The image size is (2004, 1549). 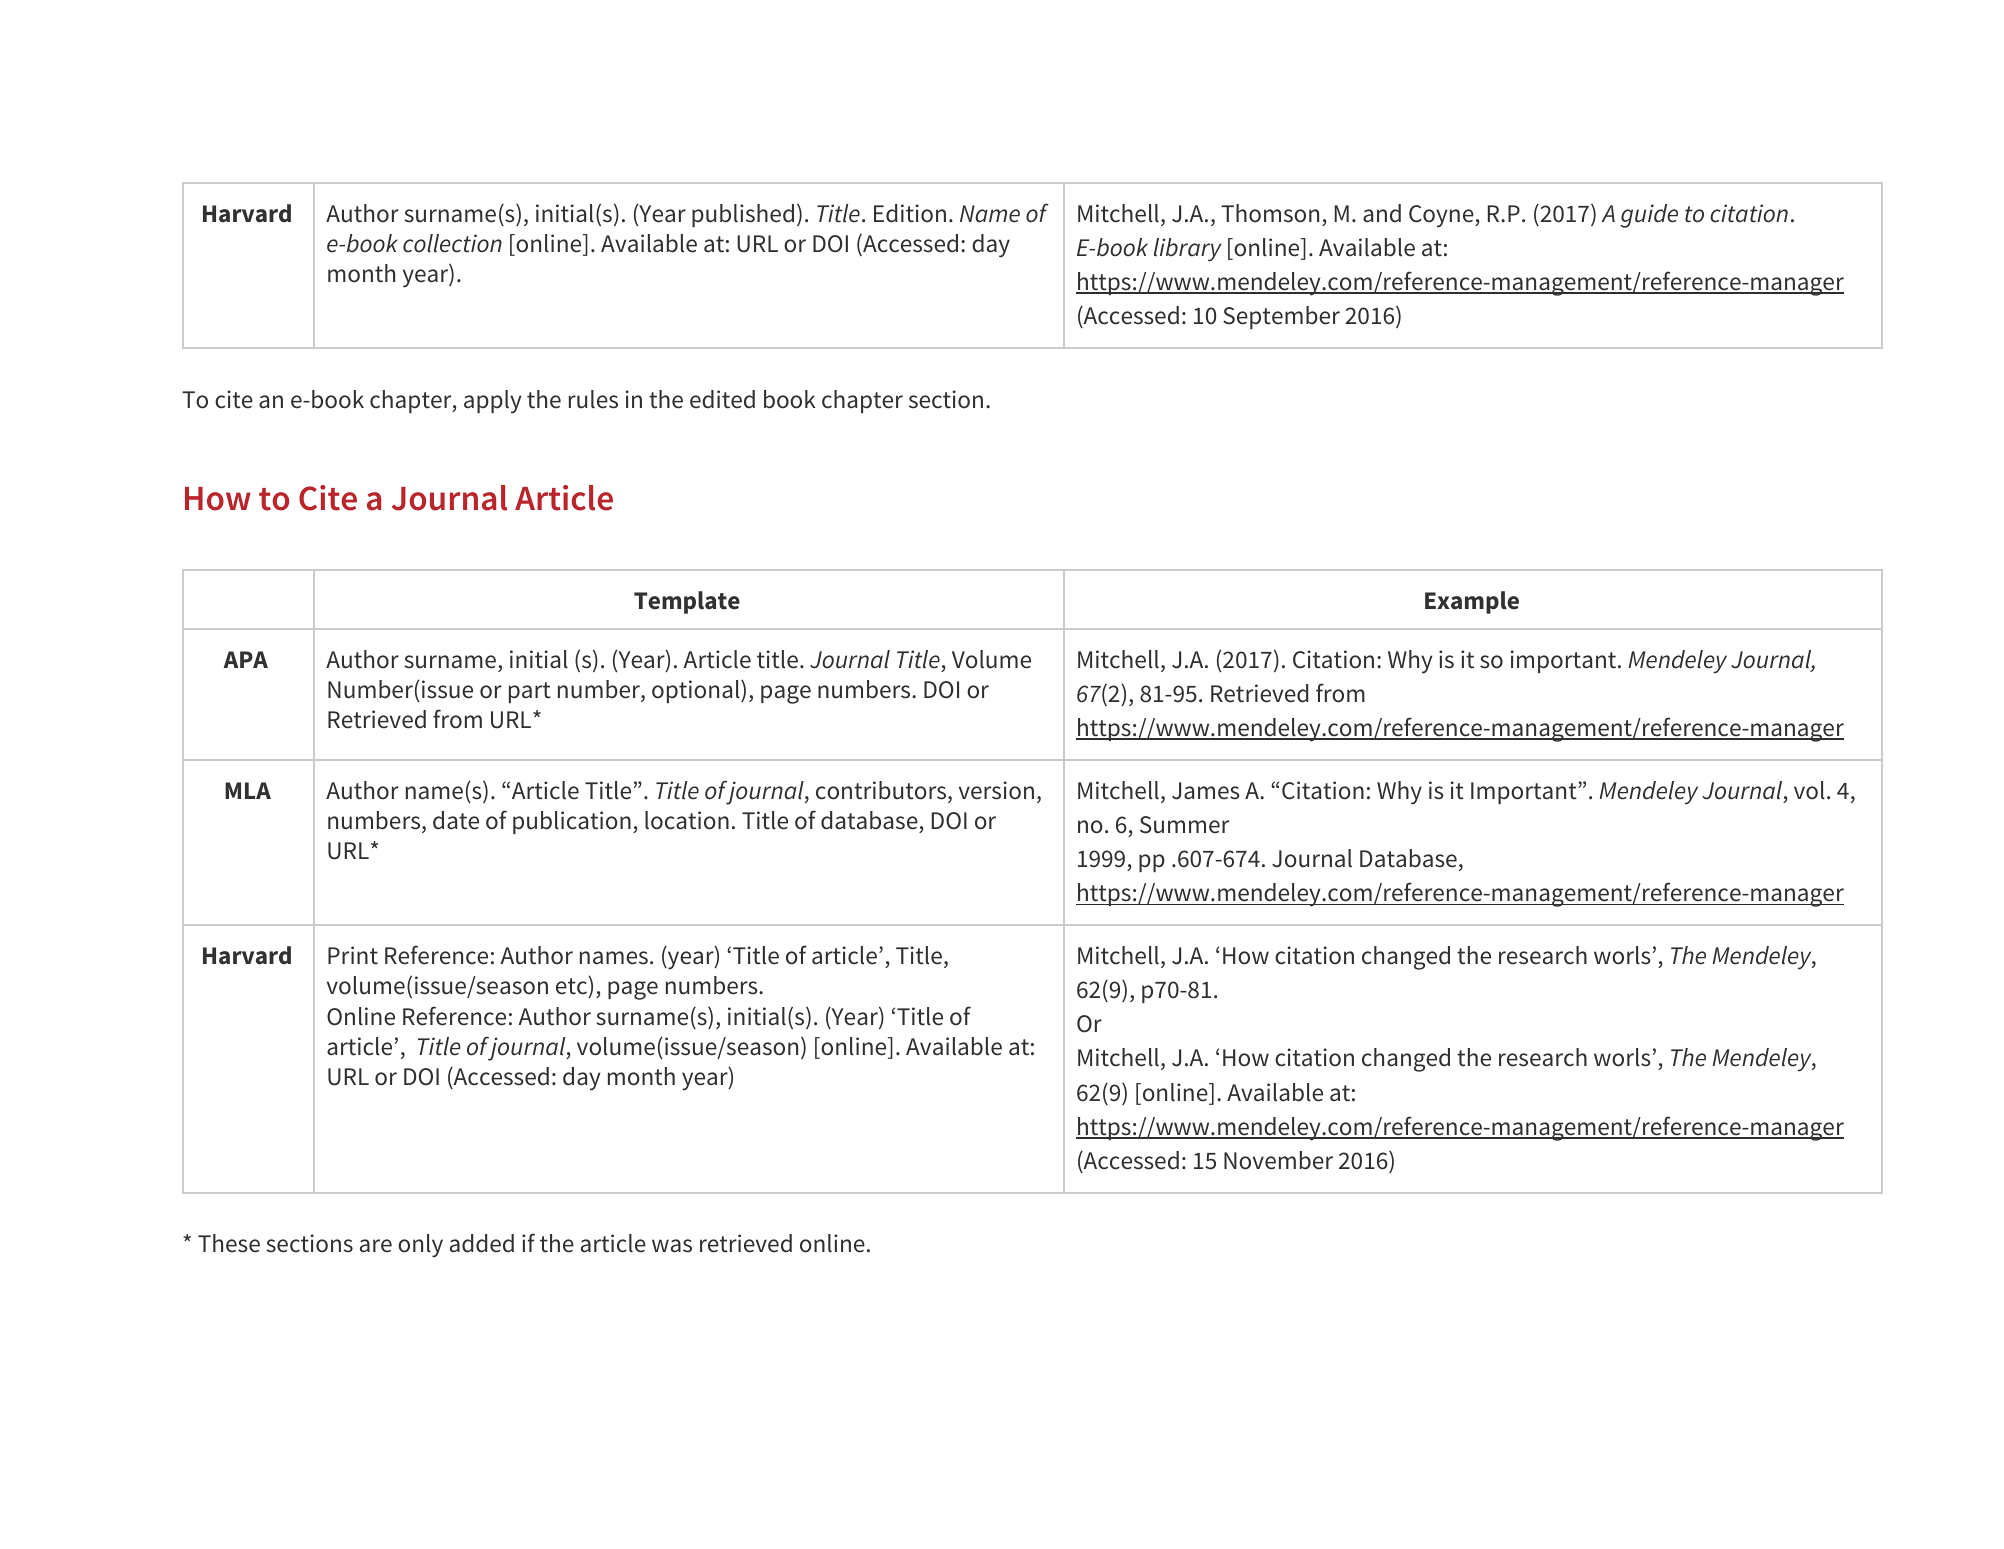 I want to click on only, so click(x=420, y=1246).
